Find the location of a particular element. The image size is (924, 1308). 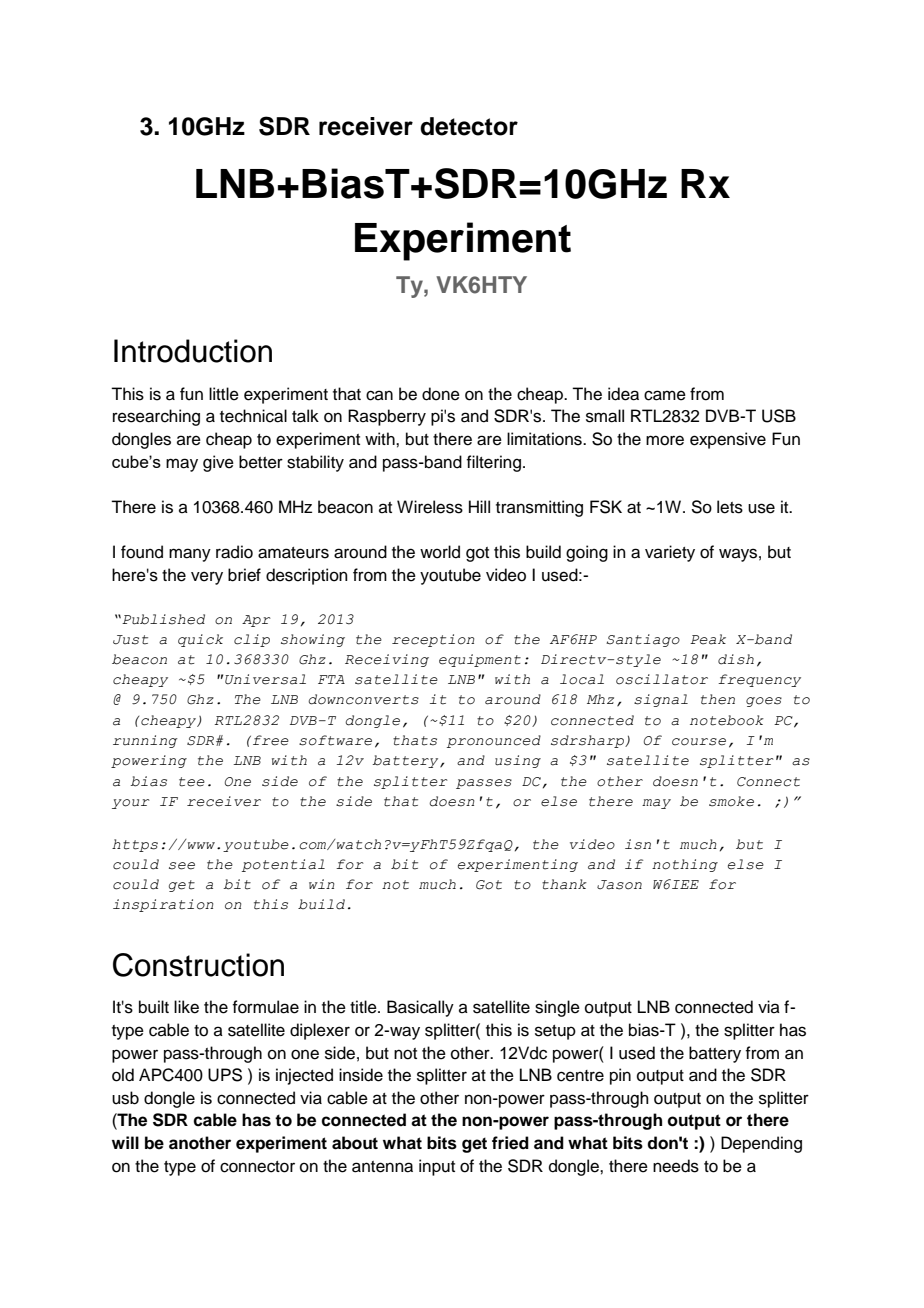

came is located at coordinates (665, 395).
